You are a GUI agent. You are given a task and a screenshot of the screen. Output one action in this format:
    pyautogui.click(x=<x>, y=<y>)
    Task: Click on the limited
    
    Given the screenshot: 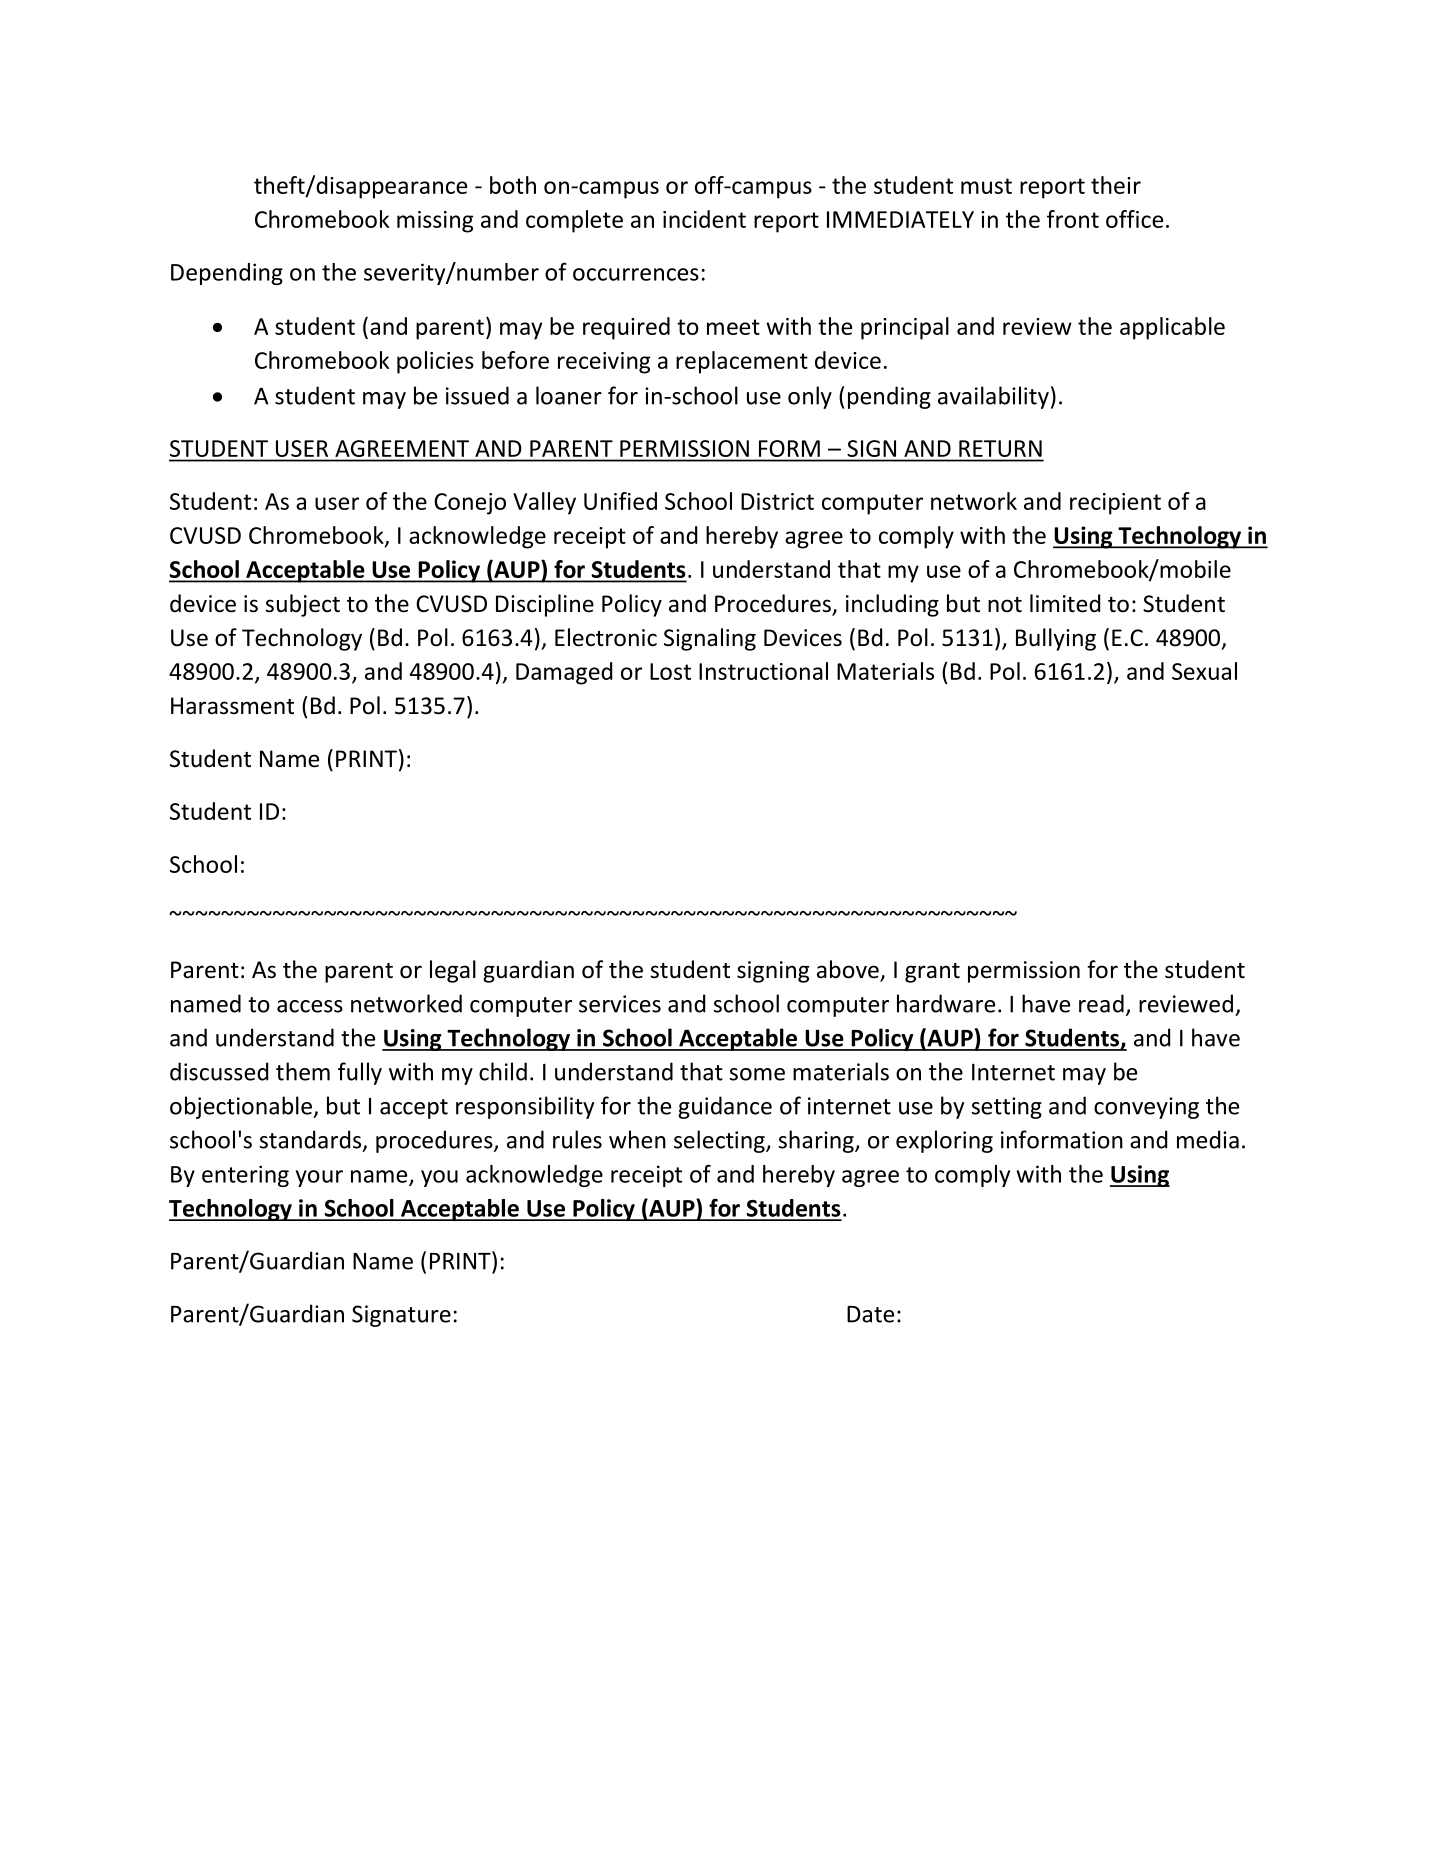 What is the action you would take?
    pyautogui.click(x=1065, y=603)
